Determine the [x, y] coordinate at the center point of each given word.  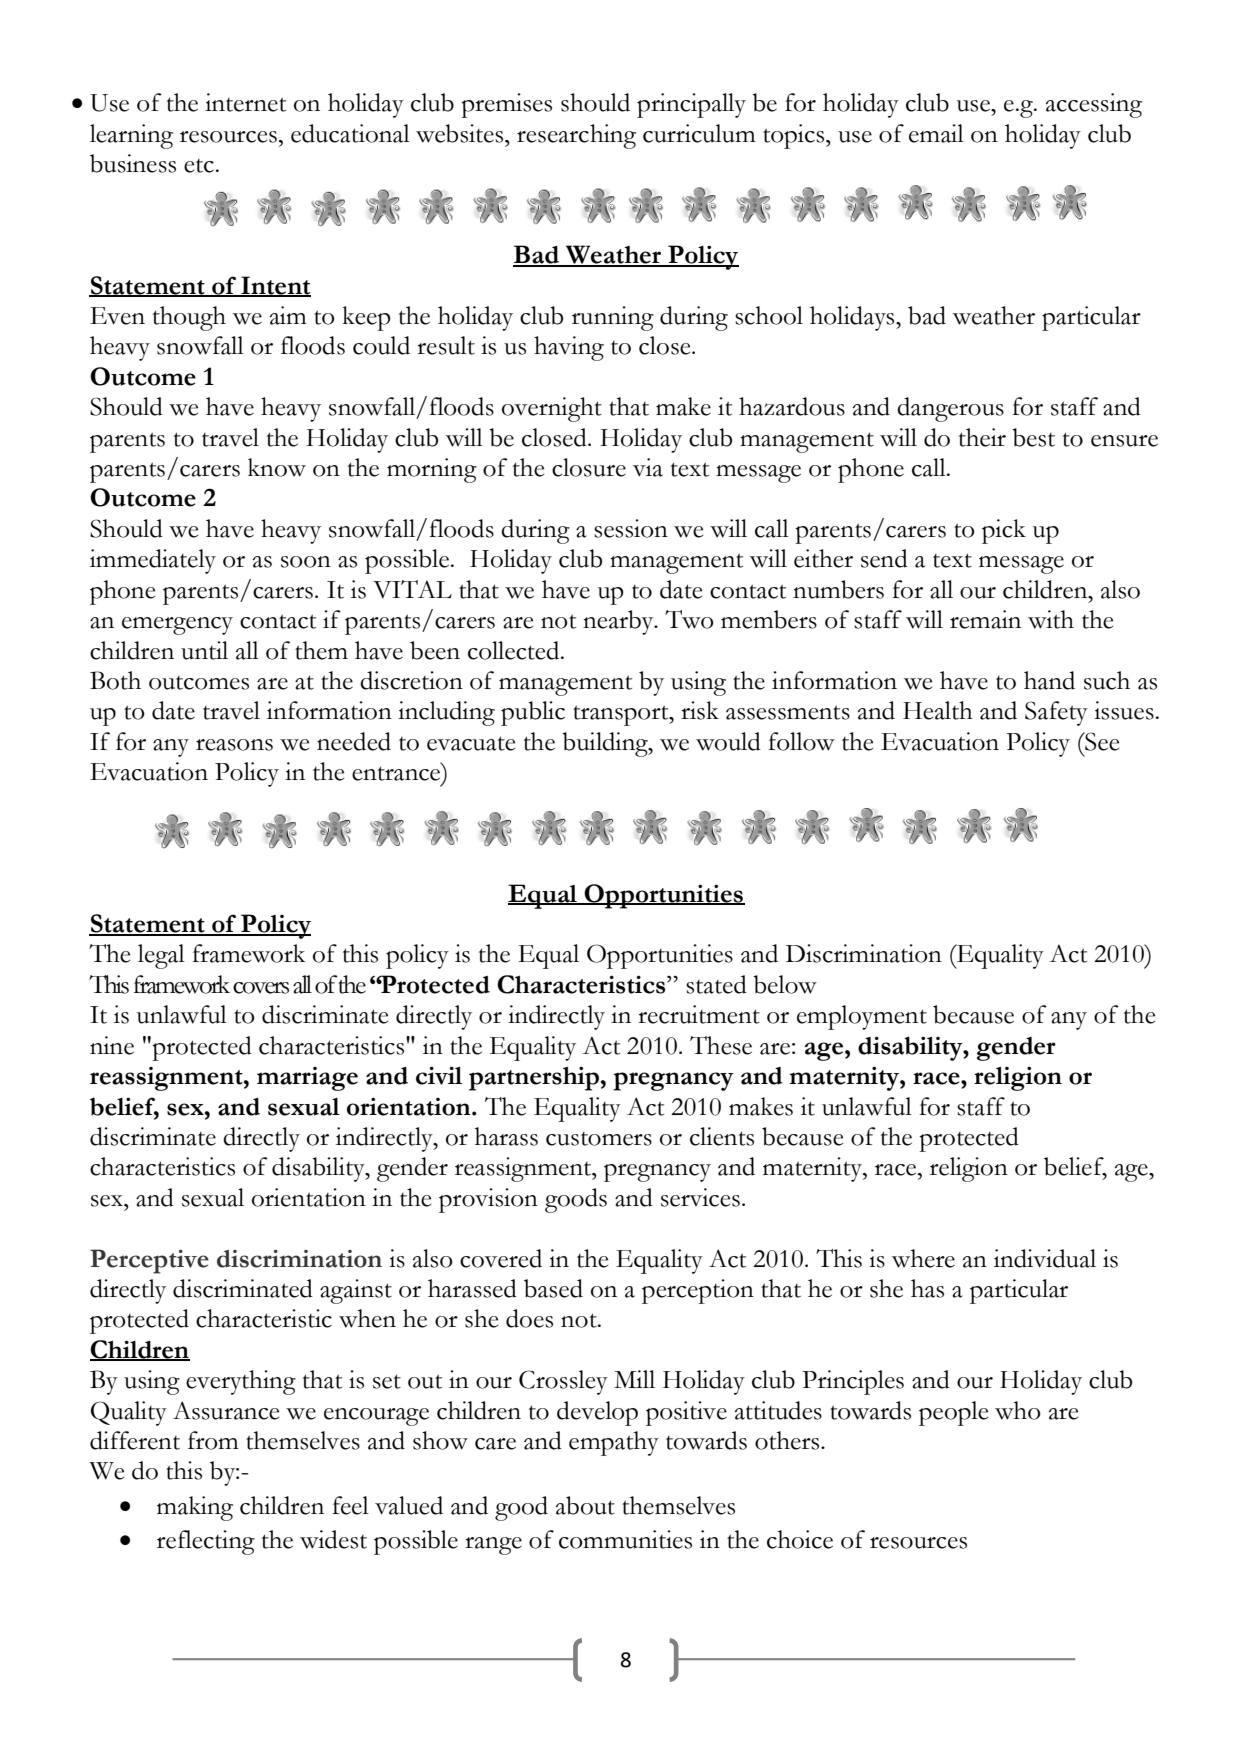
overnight [552, 409]
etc [199, 166]
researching [576, 136]
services [700, 1197]
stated [716, 984]
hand [1049, 680]
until [204, 650]
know [277, 467]
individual [1045, 1258]
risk [700, 710]
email [936, 133]
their [982, 437]
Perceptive [149, 1261]
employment [862, 1017]
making [195, 1508]
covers [261, 988]
